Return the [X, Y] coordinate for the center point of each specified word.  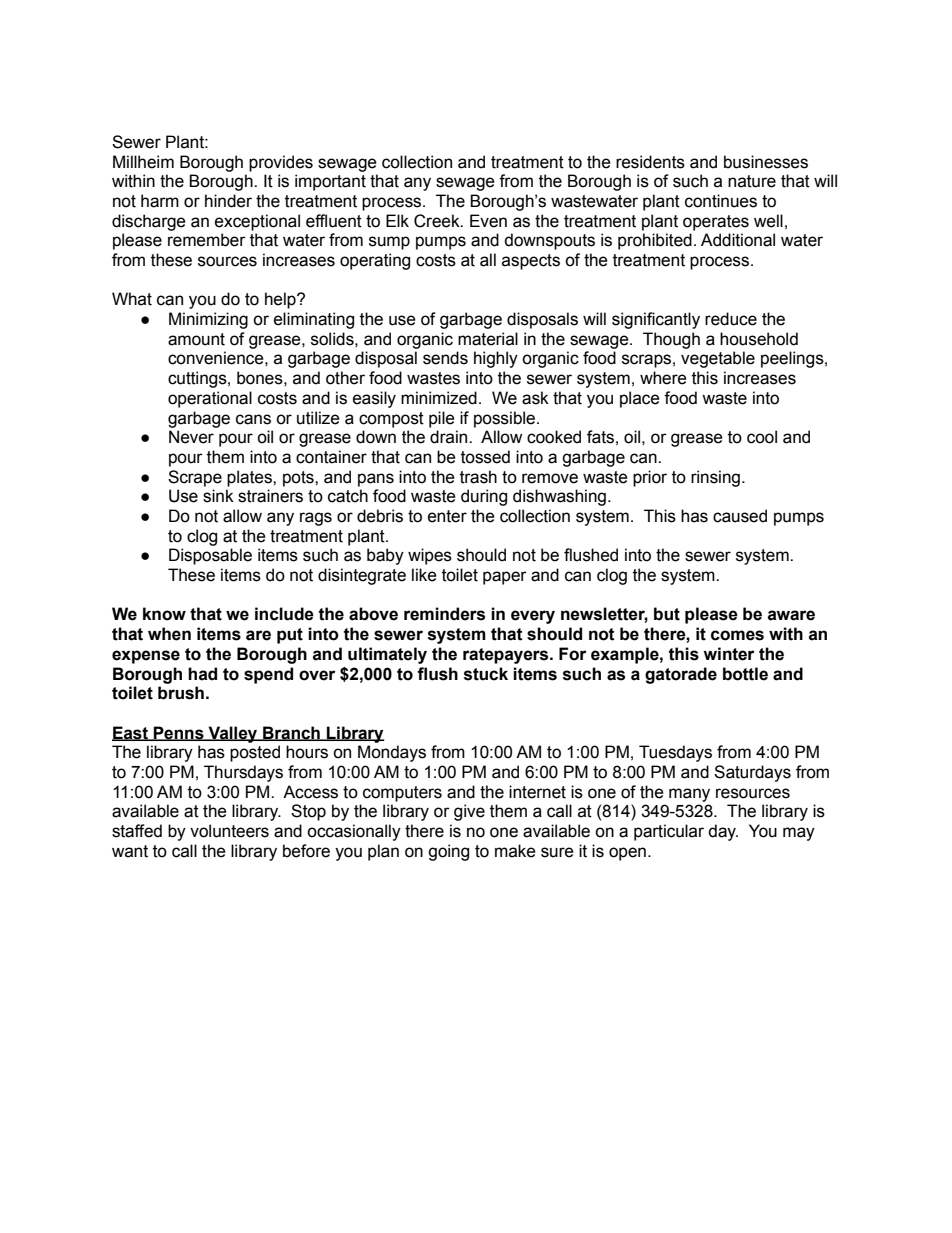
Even [488, 221]
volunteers [229, 831]
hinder [228, 201]
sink [218, 496]
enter [447, 516]
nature [752, 181]
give [469, 812]
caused [740, 516]
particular [669, 832]
